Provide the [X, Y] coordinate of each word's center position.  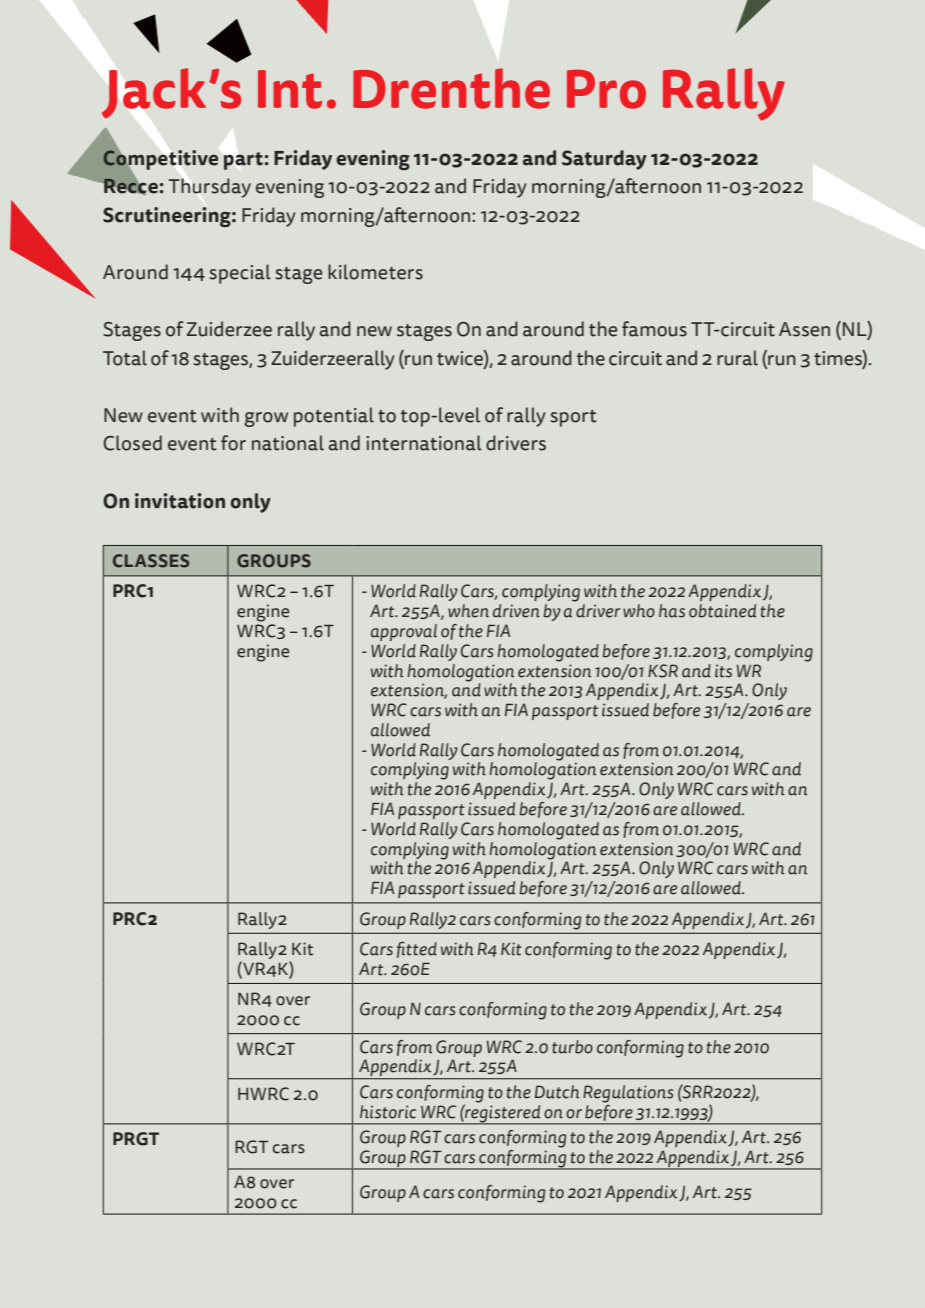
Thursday [210, 188]
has [672, 611]
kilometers [375, 272]
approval [404, 632]
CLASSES [151, 561]
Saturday [604, 160]
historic [388, 1112]
